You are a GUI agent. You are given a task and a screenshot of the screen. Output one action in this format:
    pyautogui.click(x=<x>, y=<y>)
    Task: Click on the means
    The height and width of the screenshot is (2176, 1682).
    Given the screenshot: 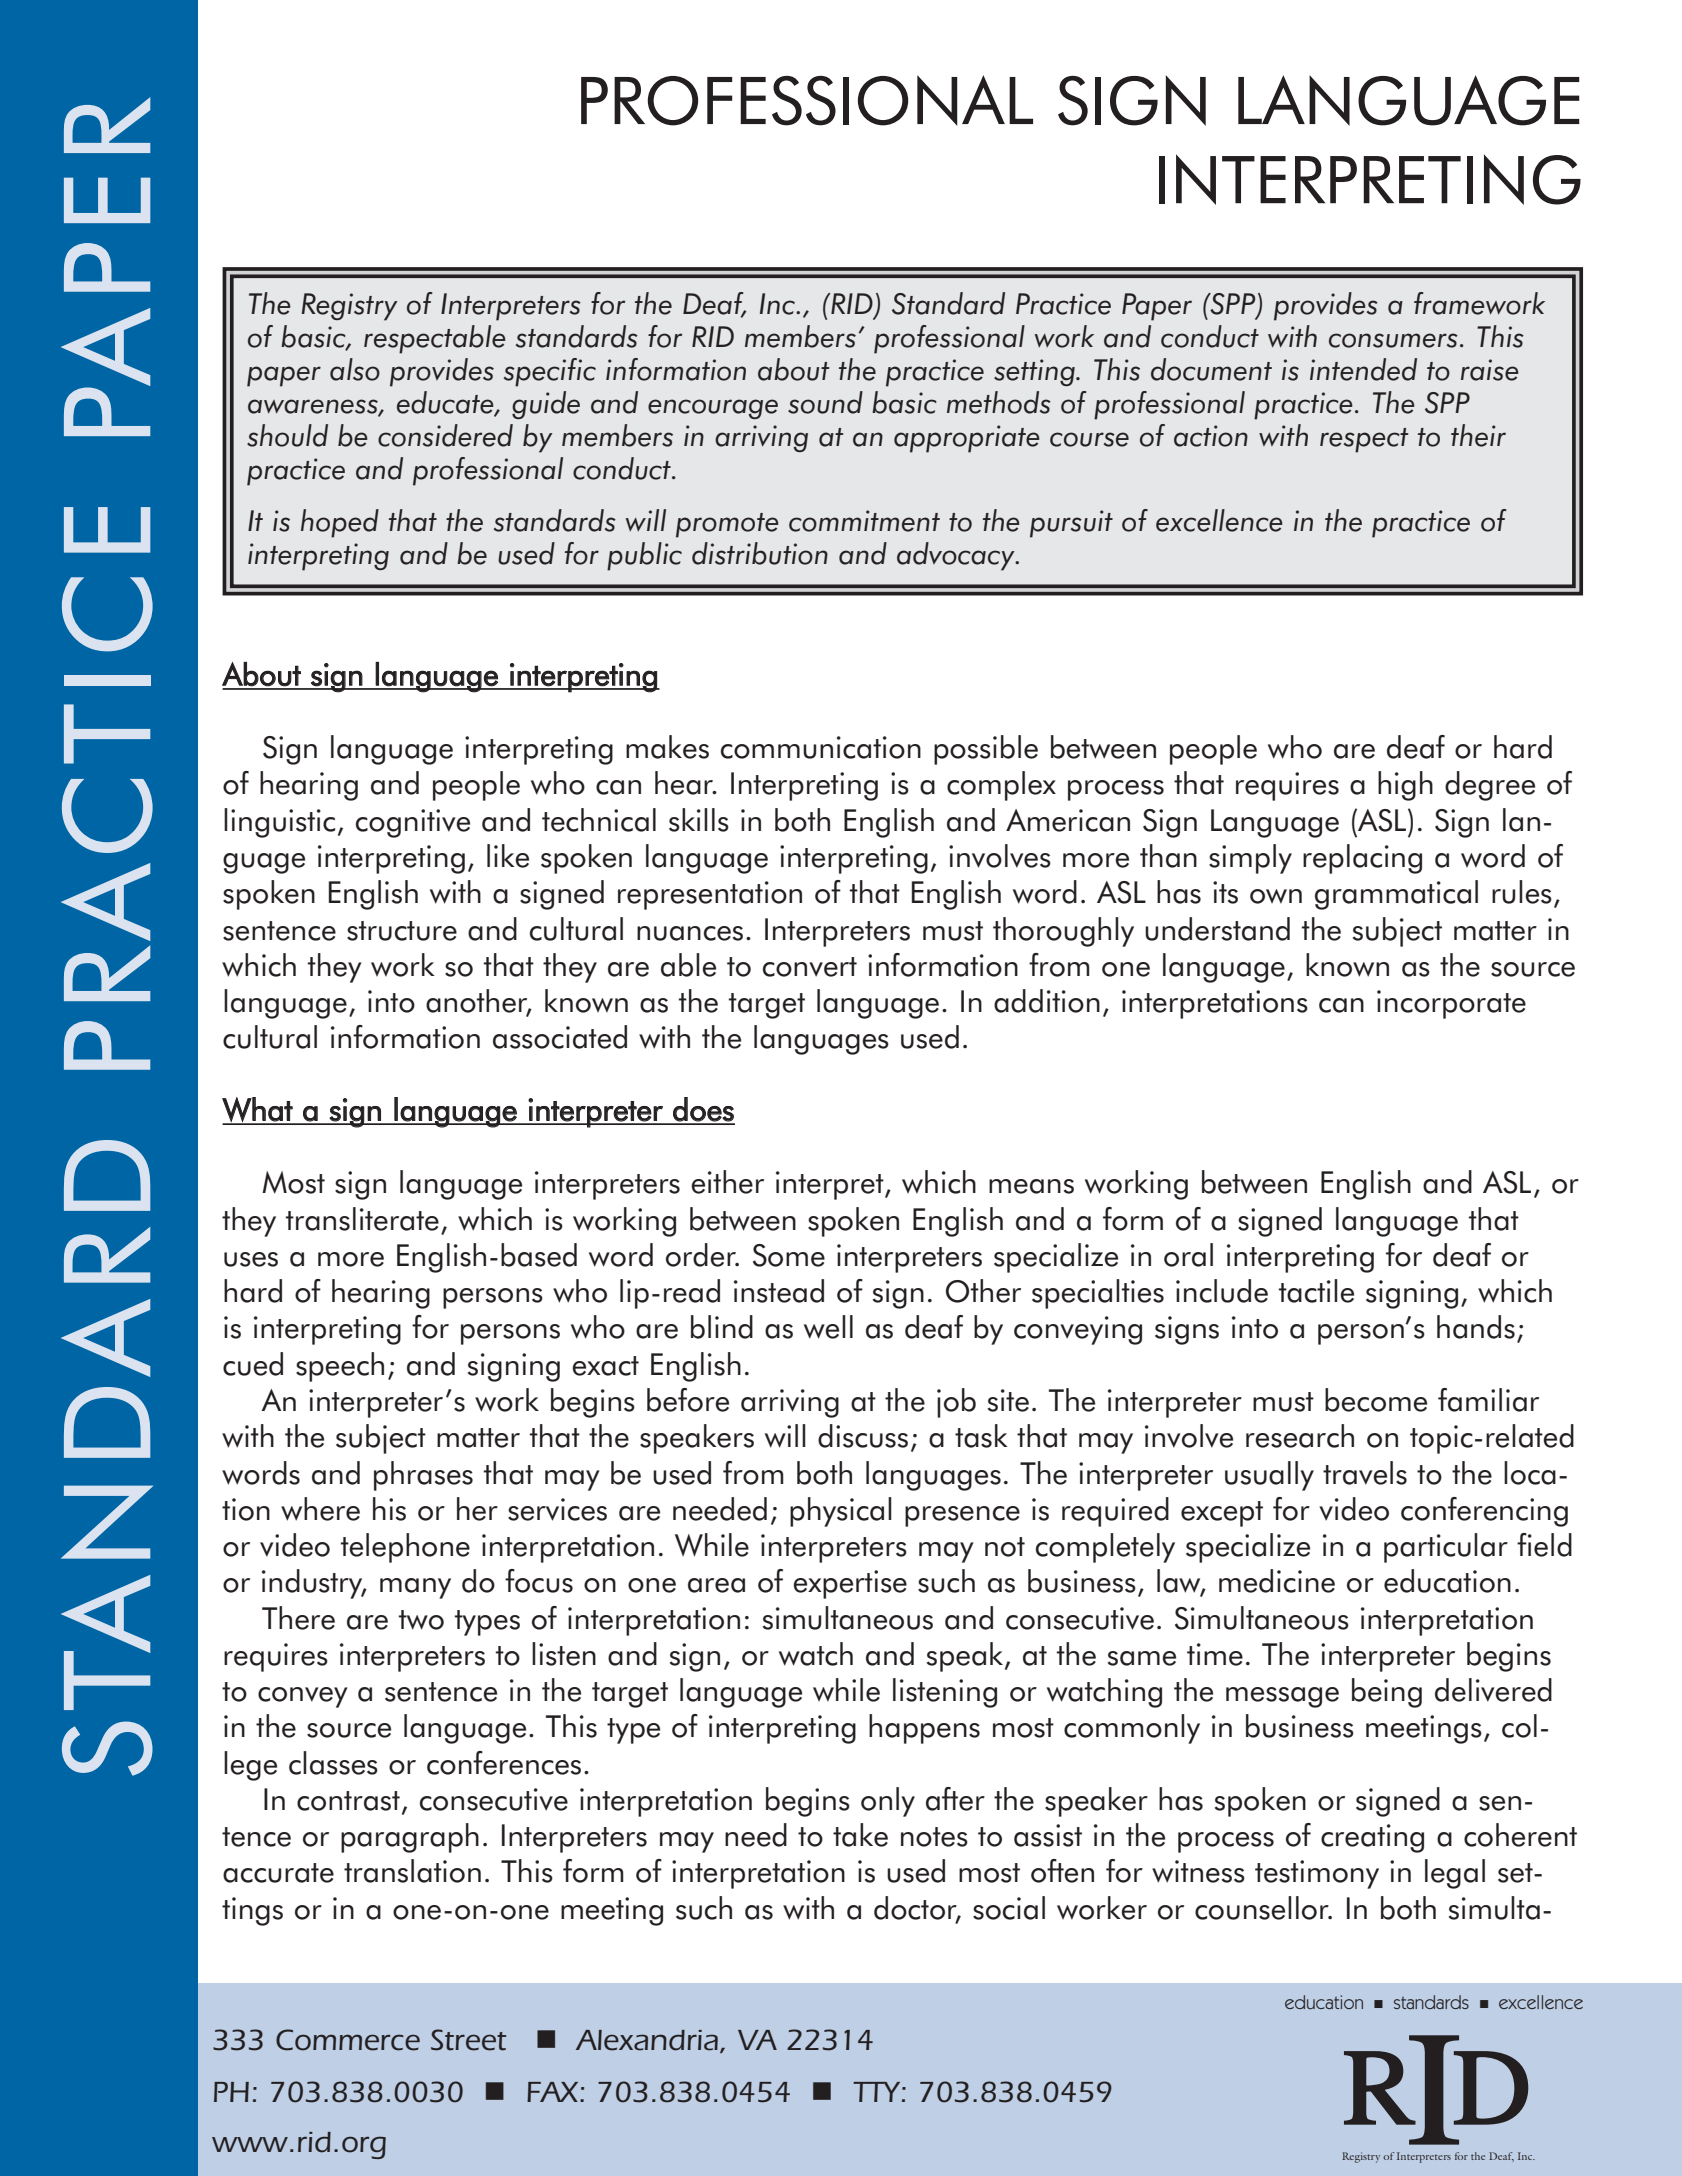 What is the action you would take?
    pyautogui.click(x=1031, y=1186)
